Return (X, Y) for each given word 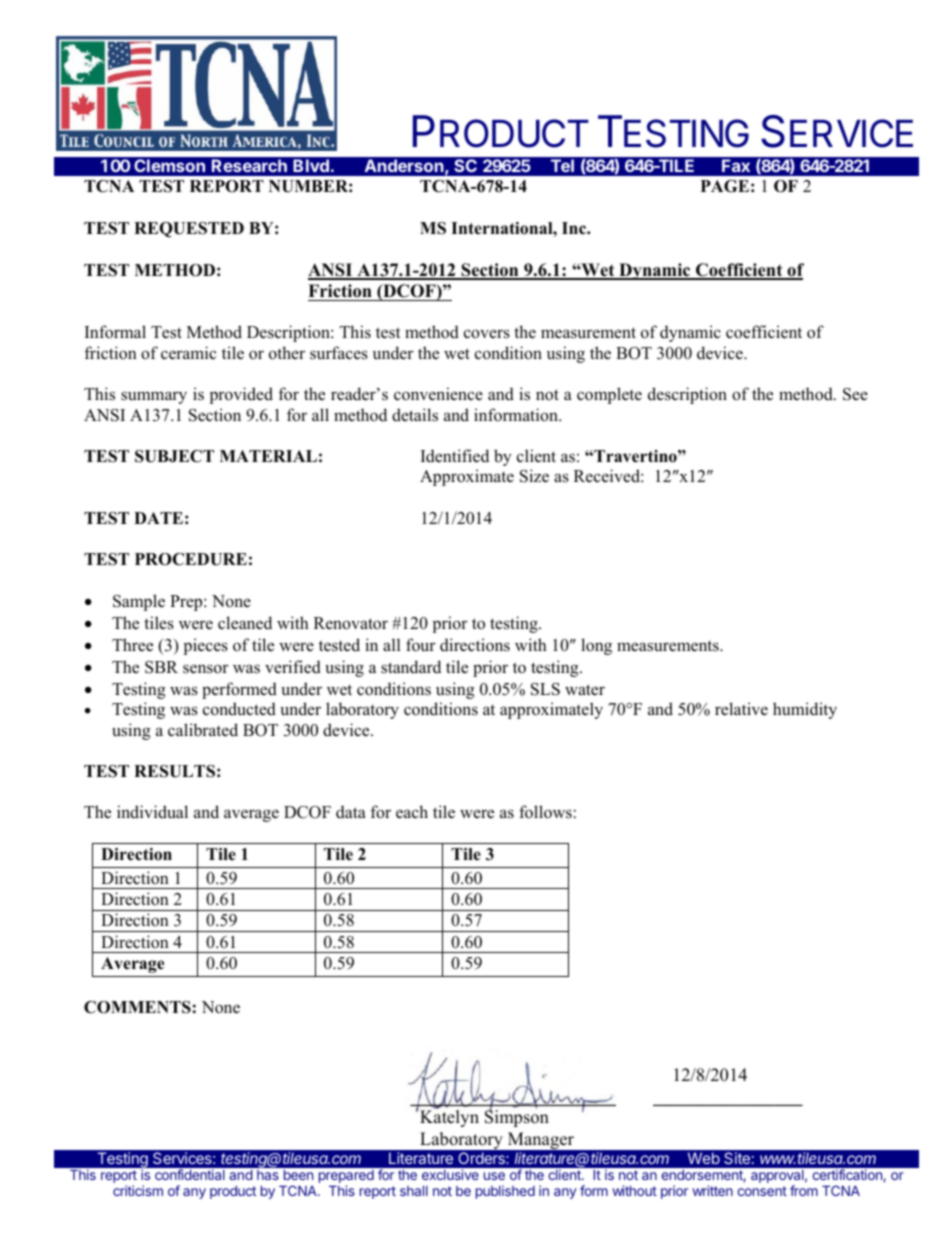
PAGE (725, 186)
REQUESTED (189, 230)
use (494, 1176)
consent (762, 1191)
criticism (138, 1190)
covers (487, 334)
